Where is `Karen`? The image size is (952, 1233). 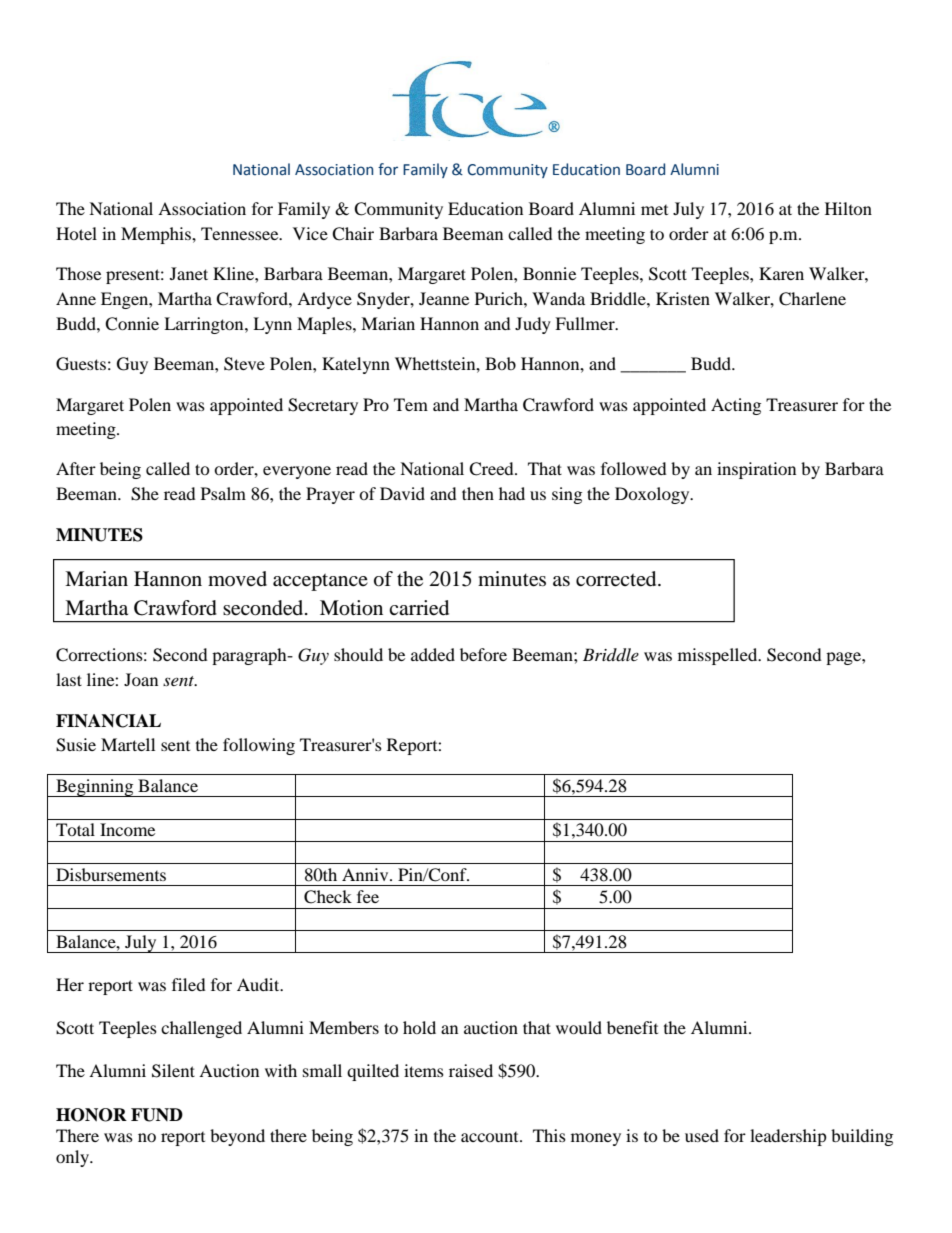
Karen is located at coordinates (781, 273).
